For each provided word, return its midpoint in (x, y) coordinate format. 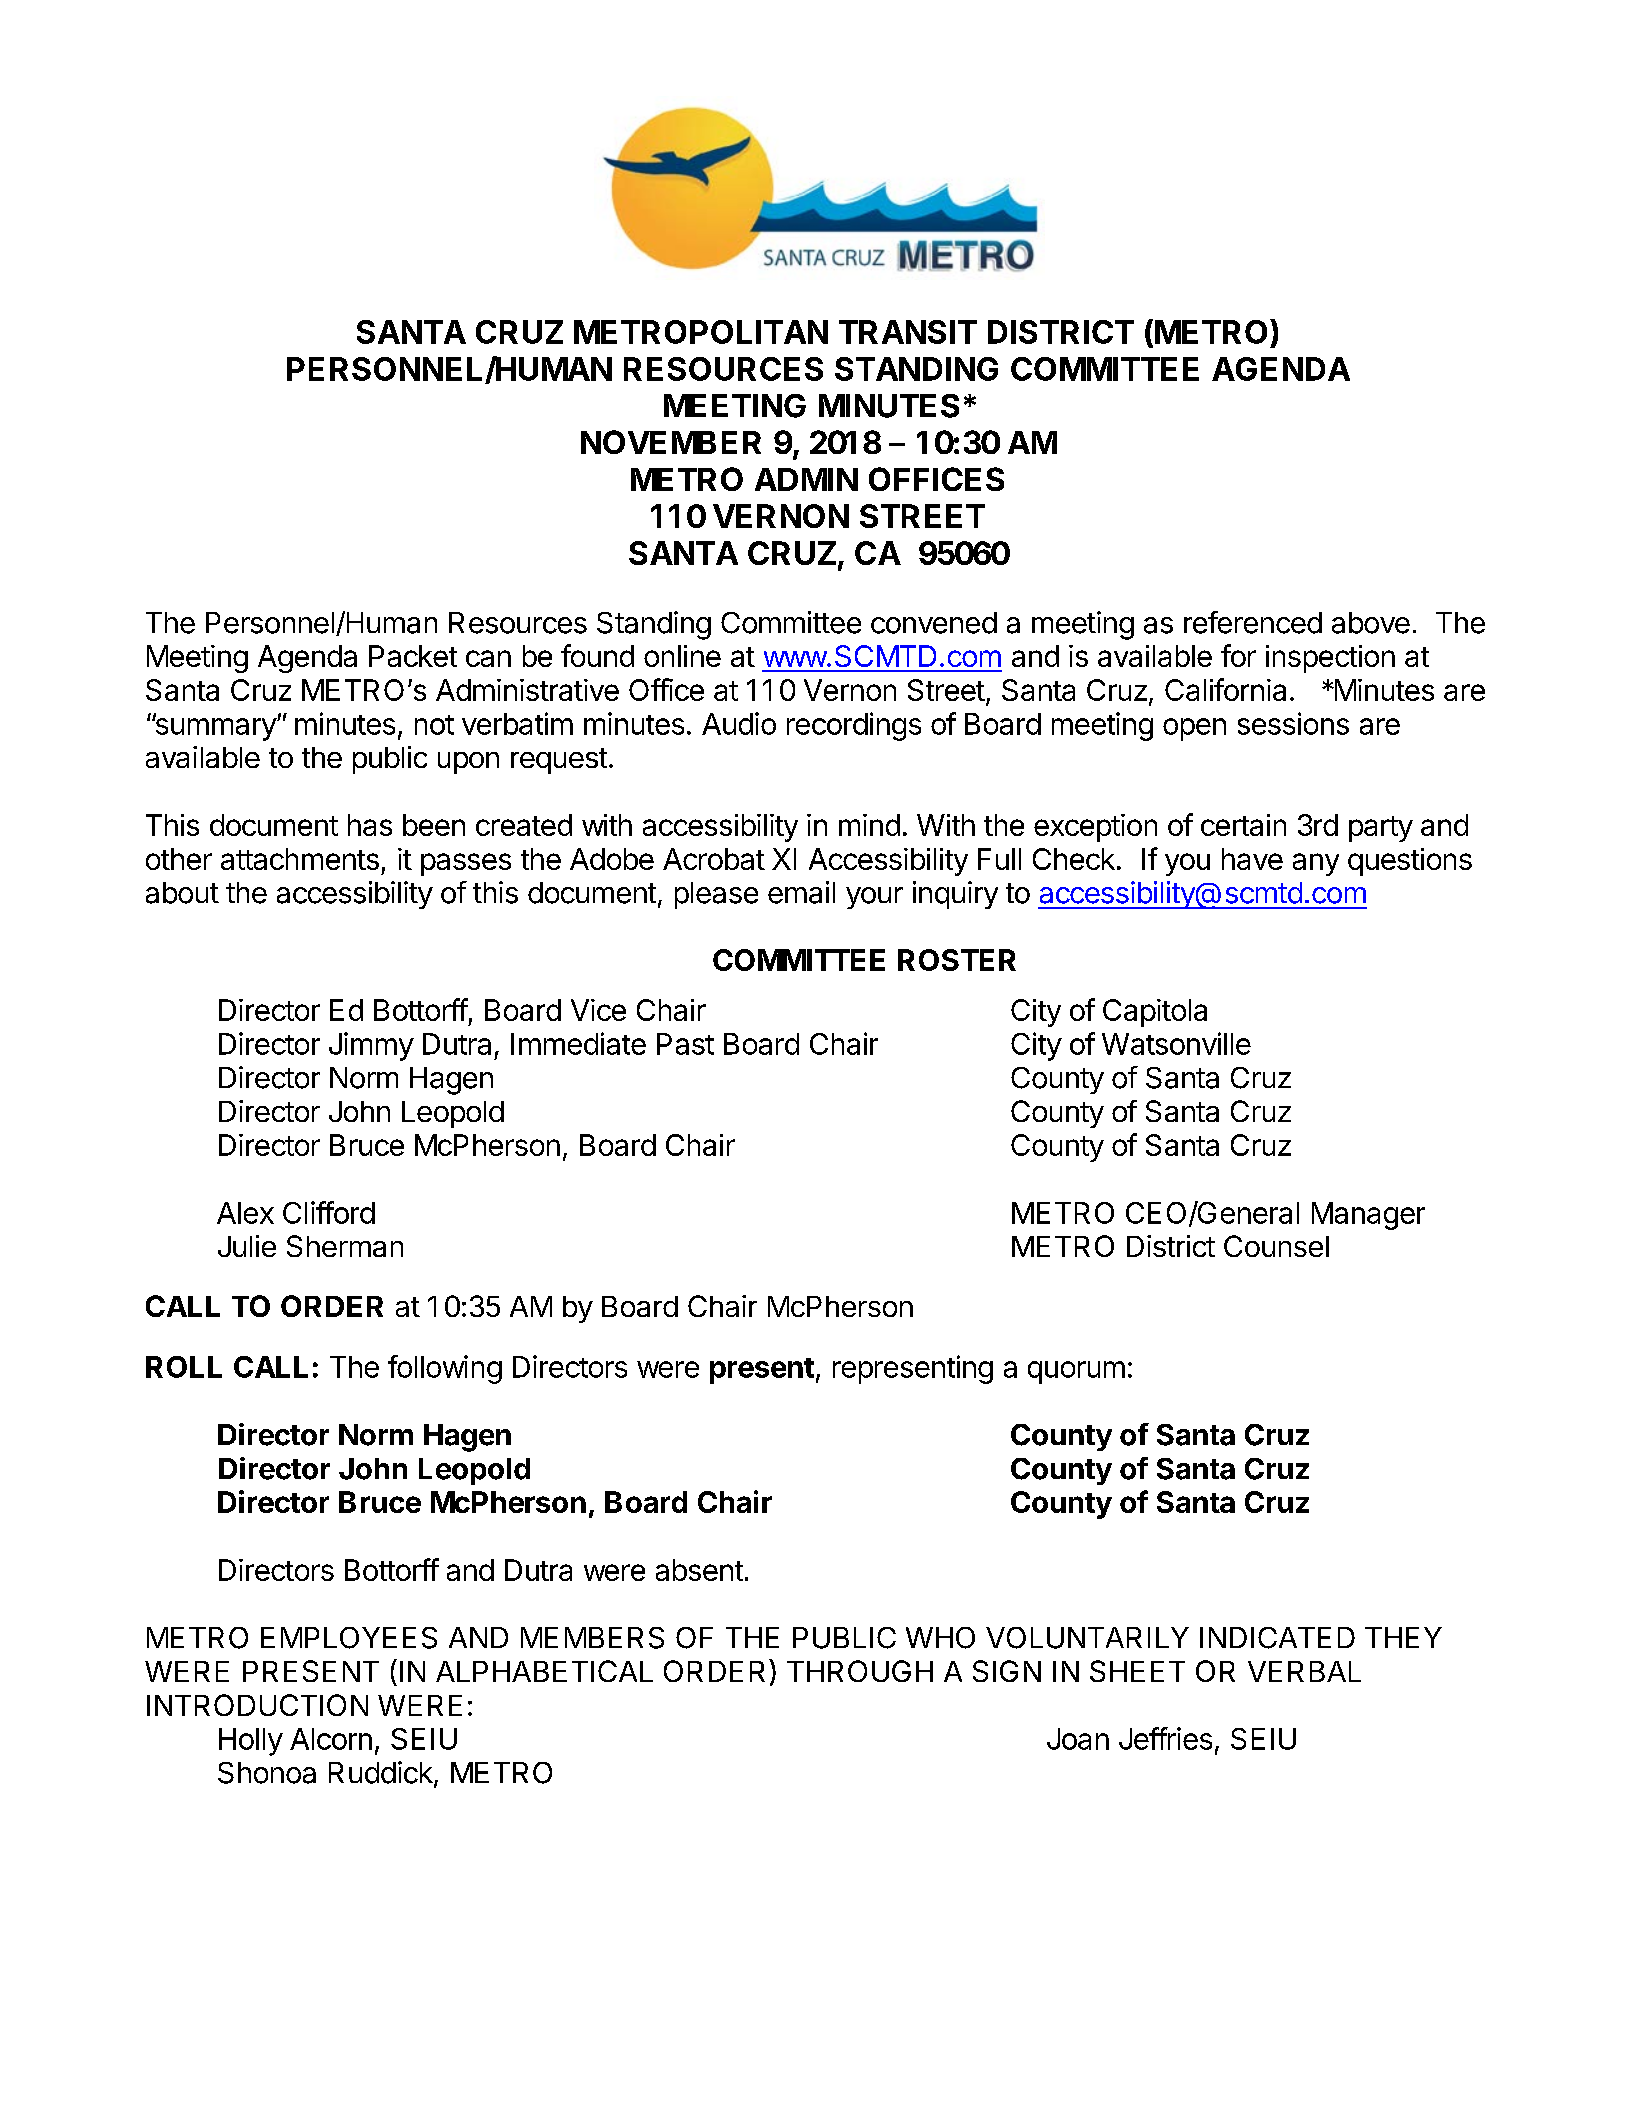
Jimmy (371, 1046)
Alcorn (331, 1739)
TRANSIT (908, 332)
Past (685, 1044)
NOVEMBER (671, 442)
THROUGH (860, 1671)
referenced (1253, 622)
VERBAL (1304, 1671)
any (1316, 864)
